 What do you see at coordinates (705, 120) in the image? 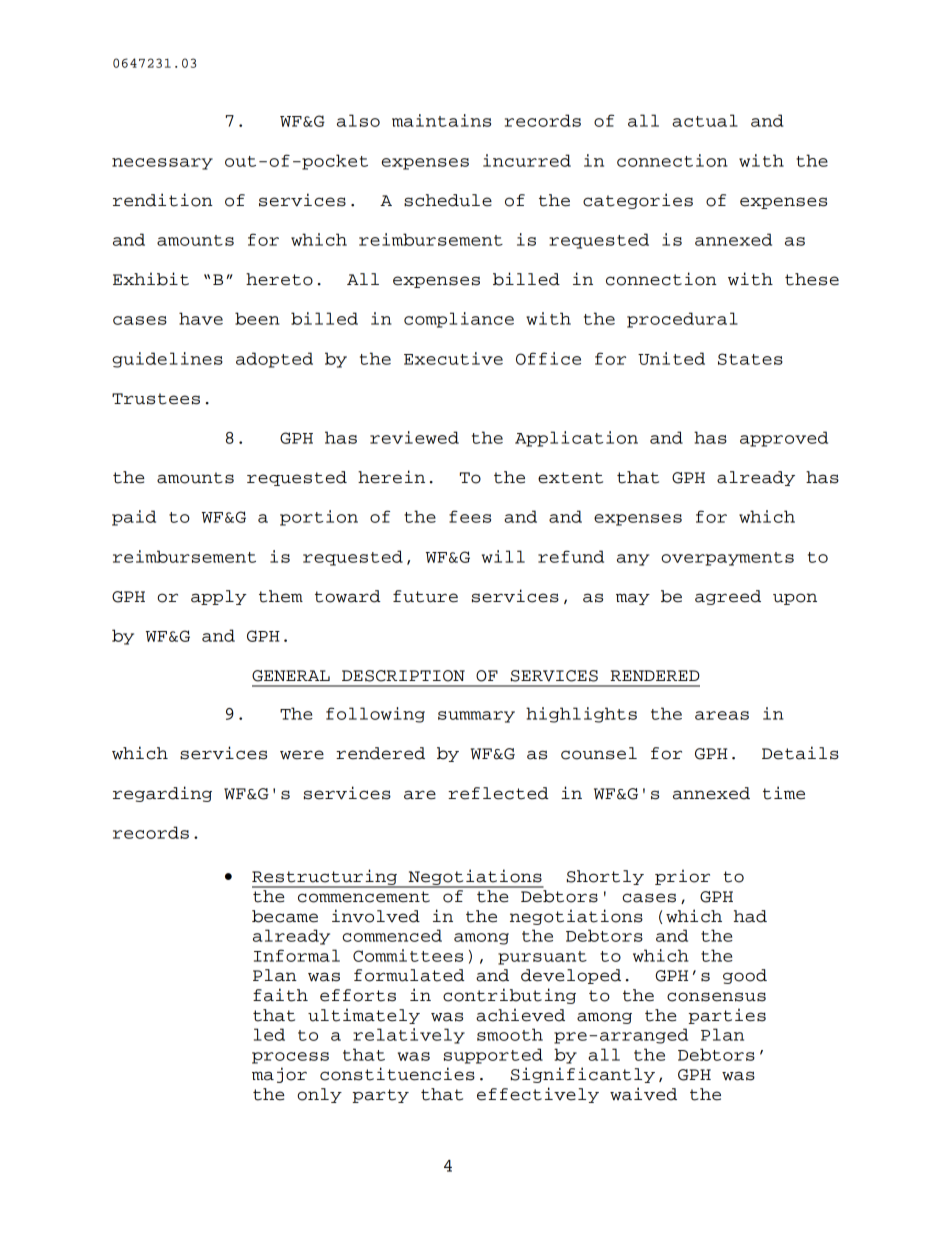
I see `actual` at bounding box center [705, 120].
